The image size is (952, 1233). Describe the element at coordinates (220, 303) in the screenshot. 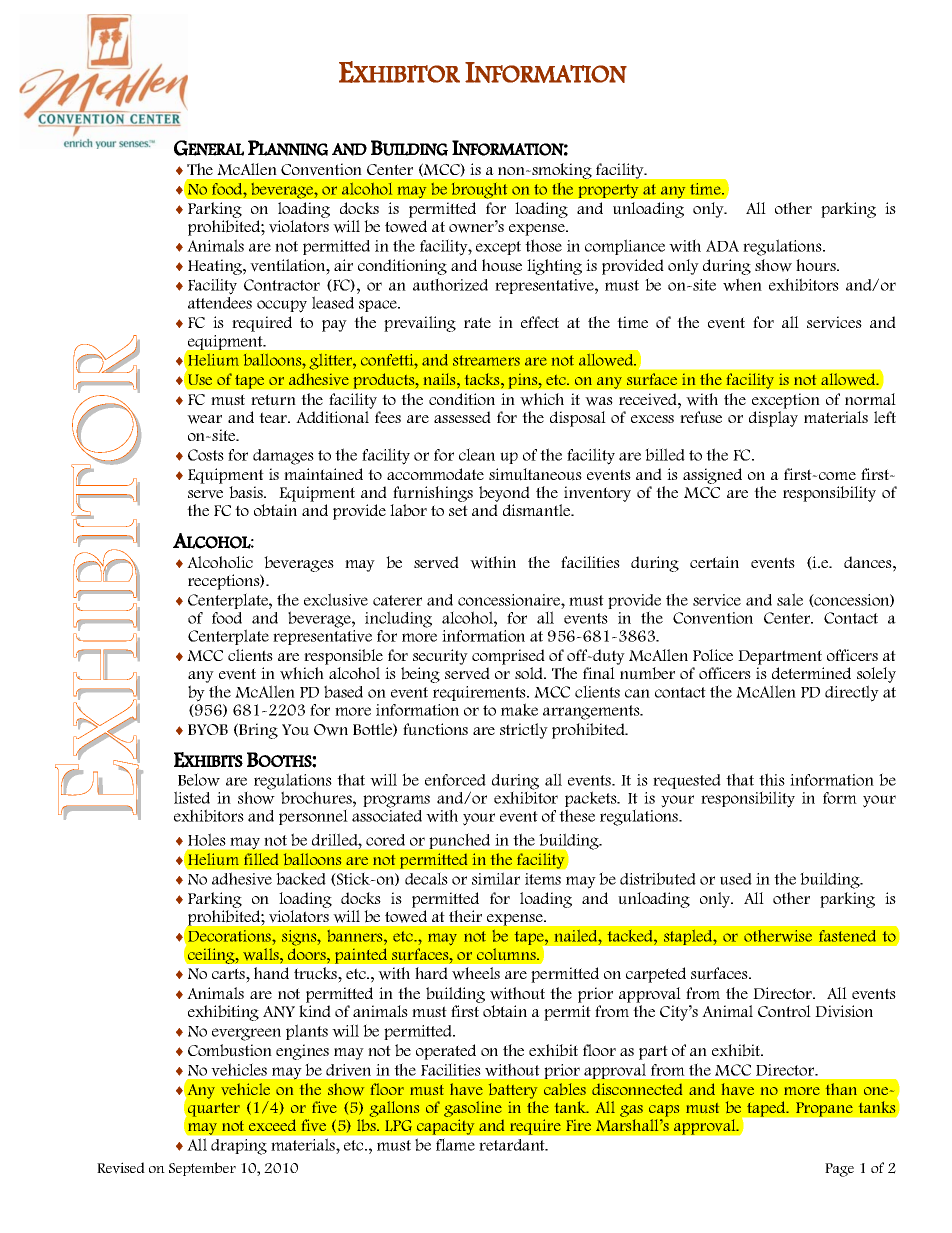

I see `attendees` at that location.
